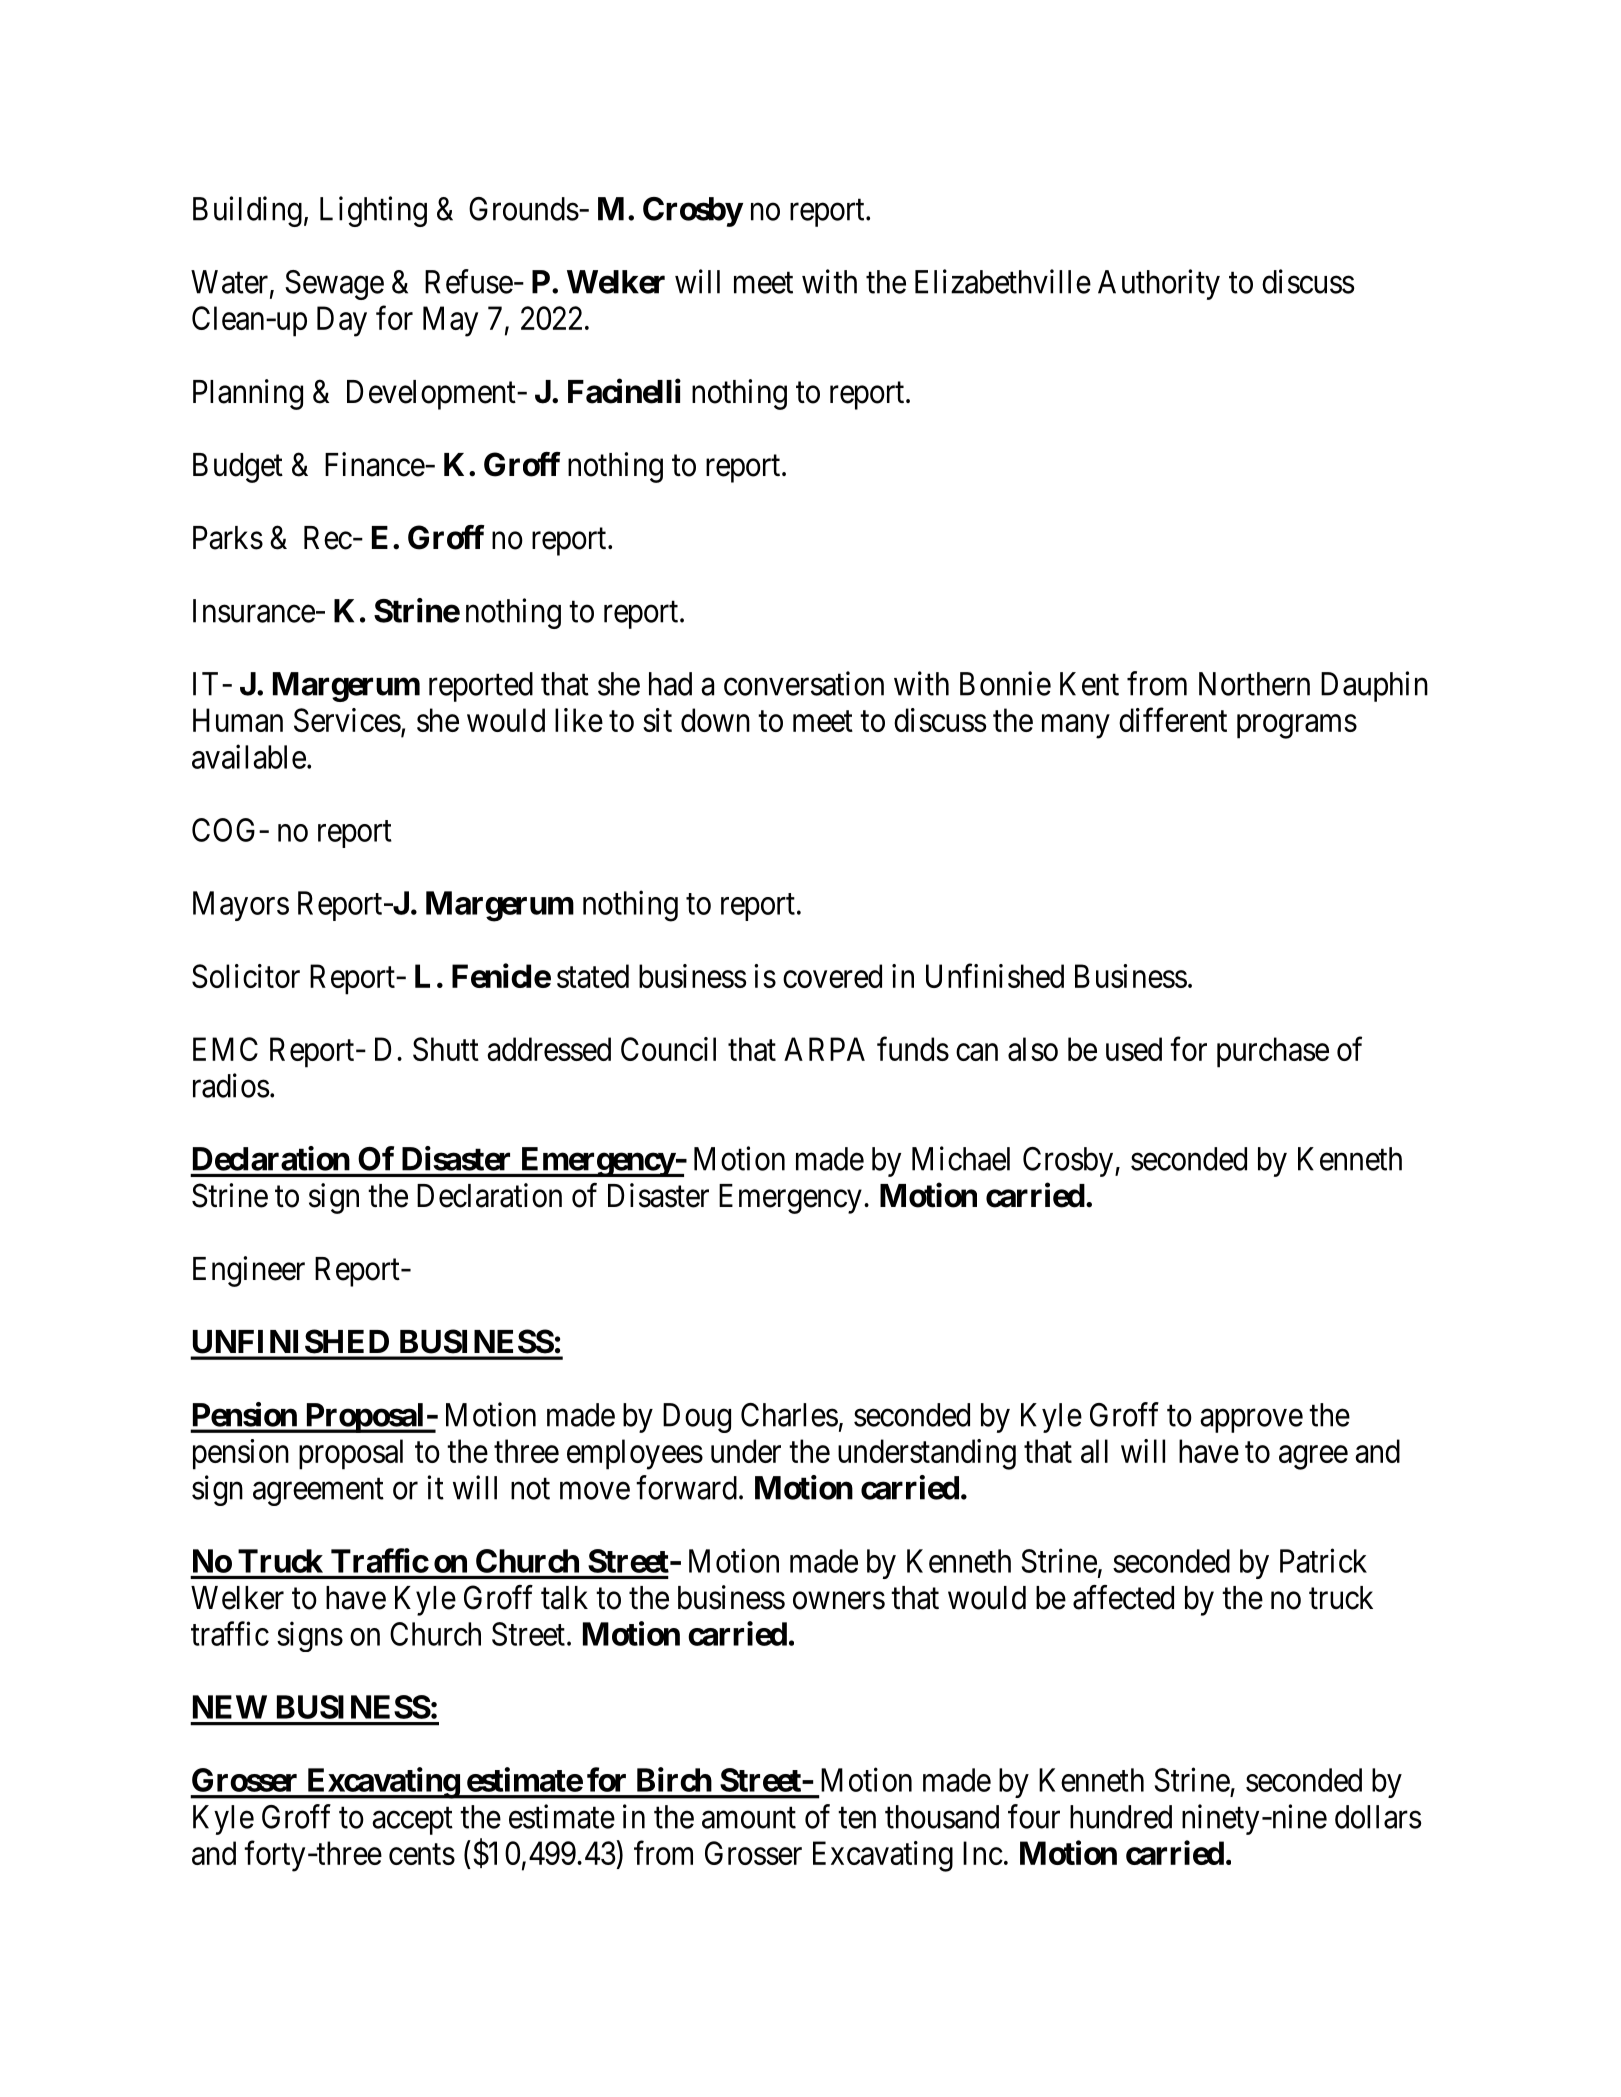 The image size is (1621, 2097). Describe the element at coordinates (334, 285) in the screenshot. I see `Sewage` at that location.
